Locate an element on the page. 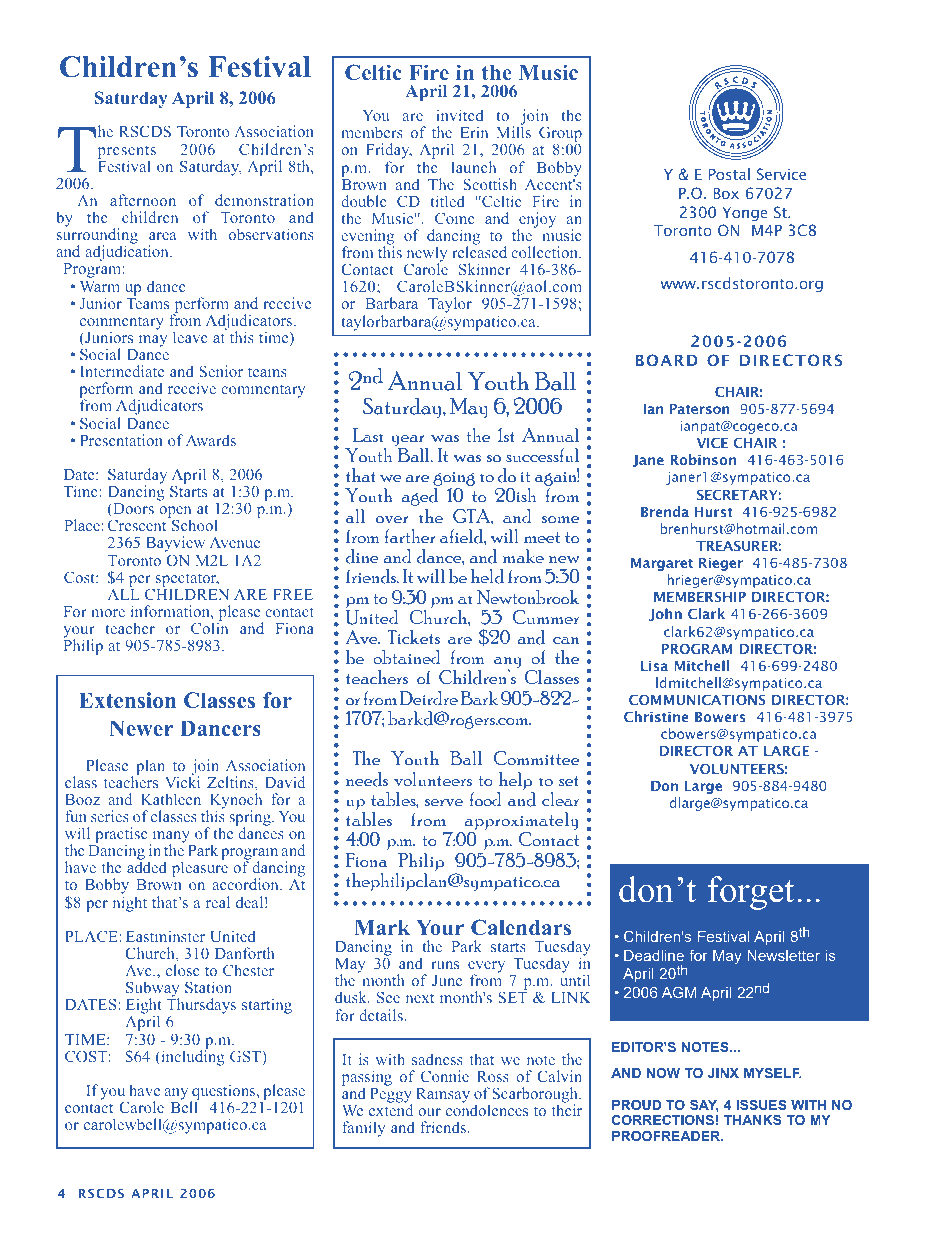 The width and height of the page is (952, 1233). questions is located at coordinates (224, 1093).
